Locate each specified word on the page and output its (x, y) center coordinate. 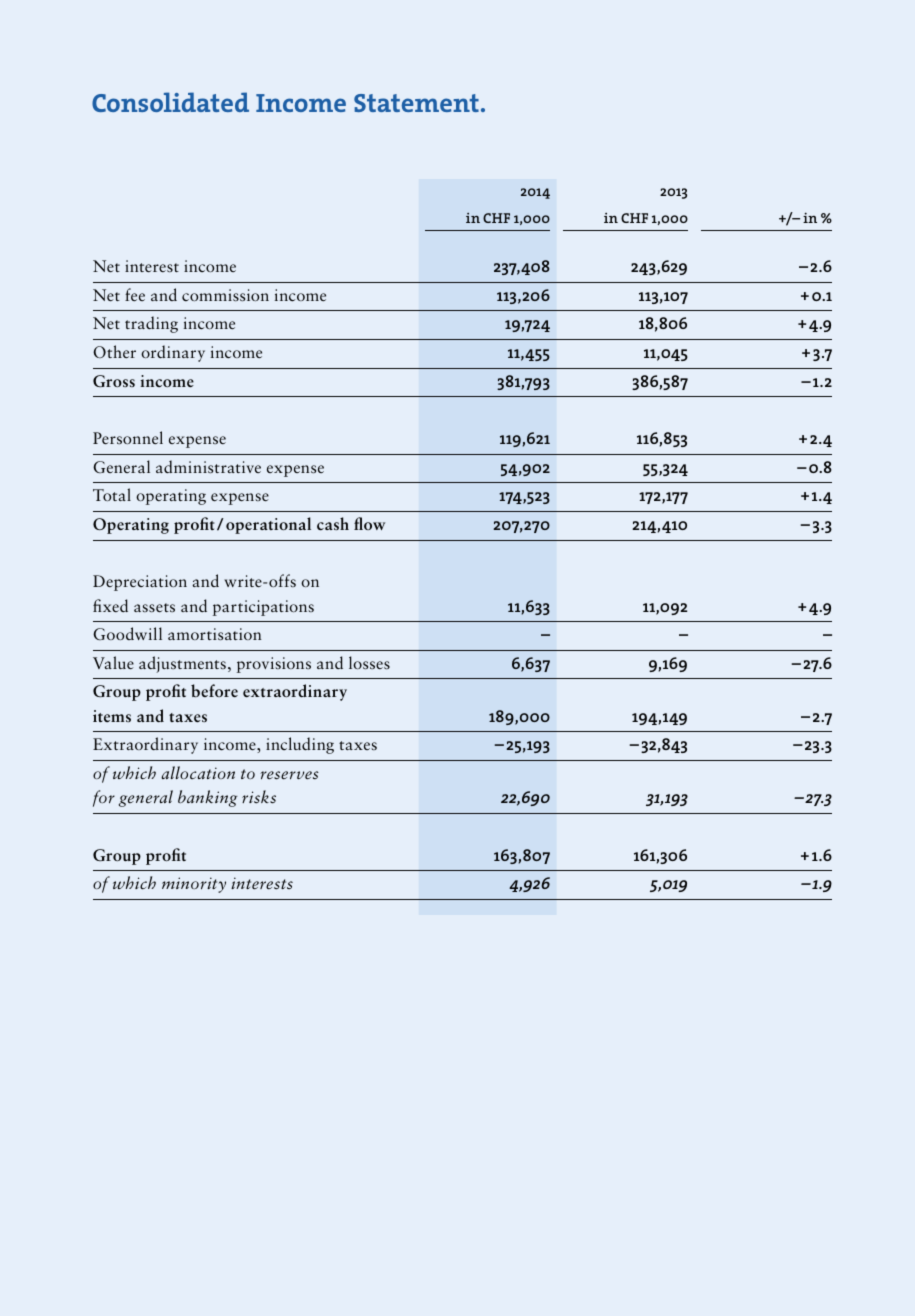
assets (154, 608)
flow (369, 523)
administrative (208, 467)
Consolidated (170, 102)
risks (259, 797)
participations (263, 608)
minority (194, 885)
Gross (114, 381)
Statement (416, 103)
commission (225, 295)
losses (369, 663)
